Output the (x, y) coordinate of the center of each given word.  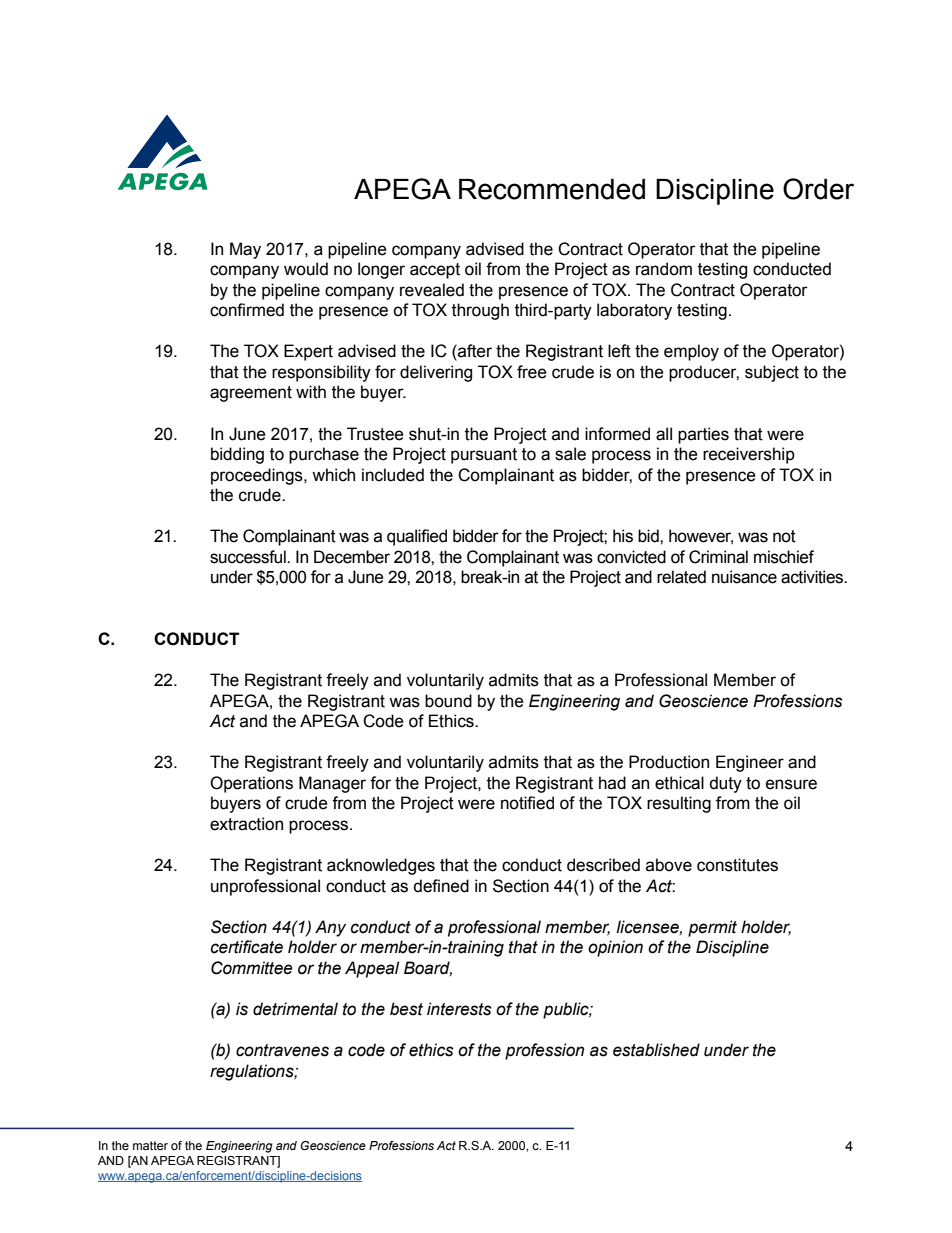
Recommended (552, 189)
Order (818, 189)
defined (441, 886)
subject (772, 373)
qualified (417, 537)
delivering (436, 373)
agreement (251, 394)
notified (527, 803)
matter (150, 1145)
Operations (251, 784)
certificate (247, 947)
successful (249, 557)
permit (712, 928)
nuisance (744, 577)
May (245, 250)
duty (725, 784)
